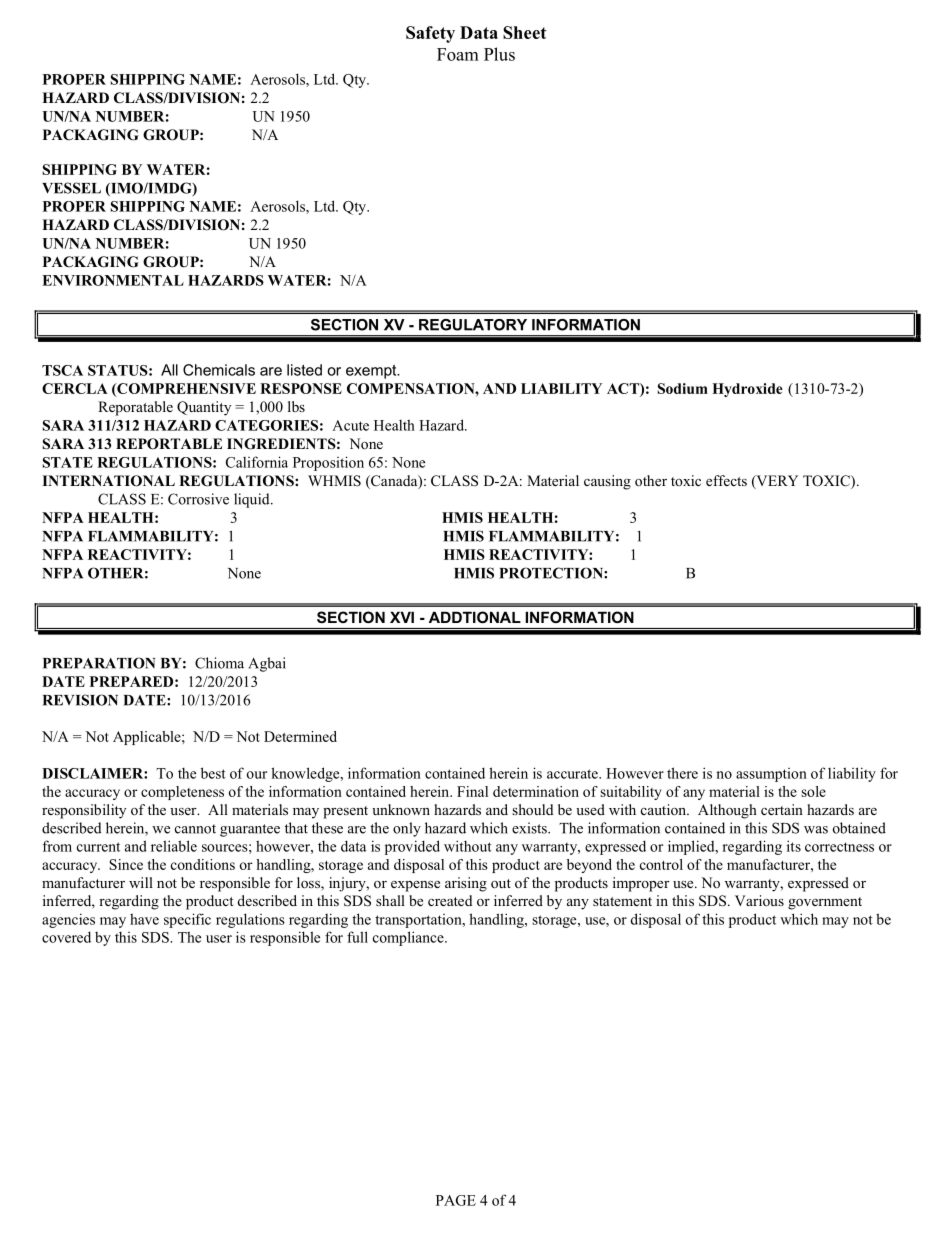 The image size is (952, 1233). I want to click on completeness, so click(182, 793).
